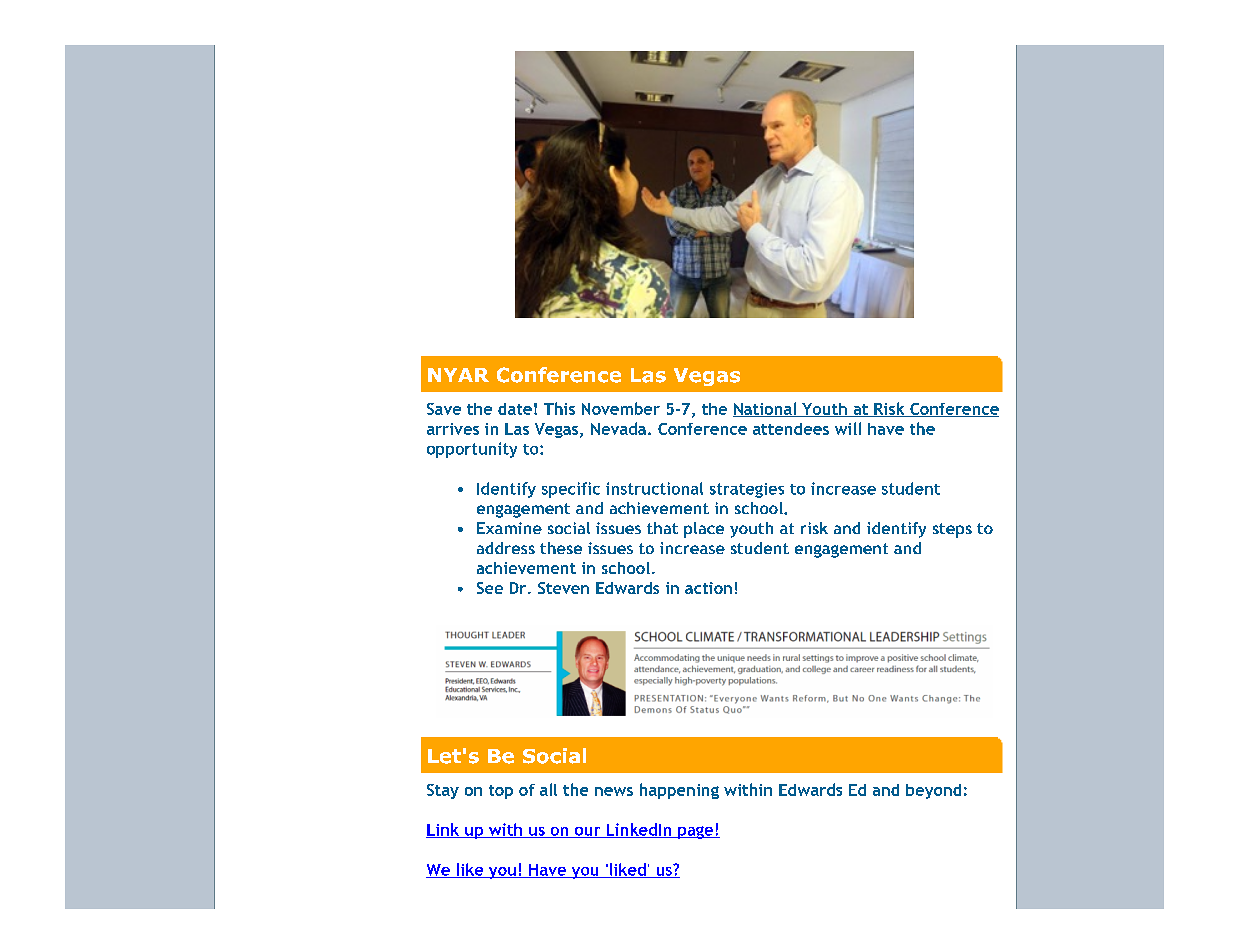 The height and width of the screenshot is (952, 1233). What do you see at coordinates (490, 588) in the screenshot?
I see `See` at bounding box center [490, 588].
